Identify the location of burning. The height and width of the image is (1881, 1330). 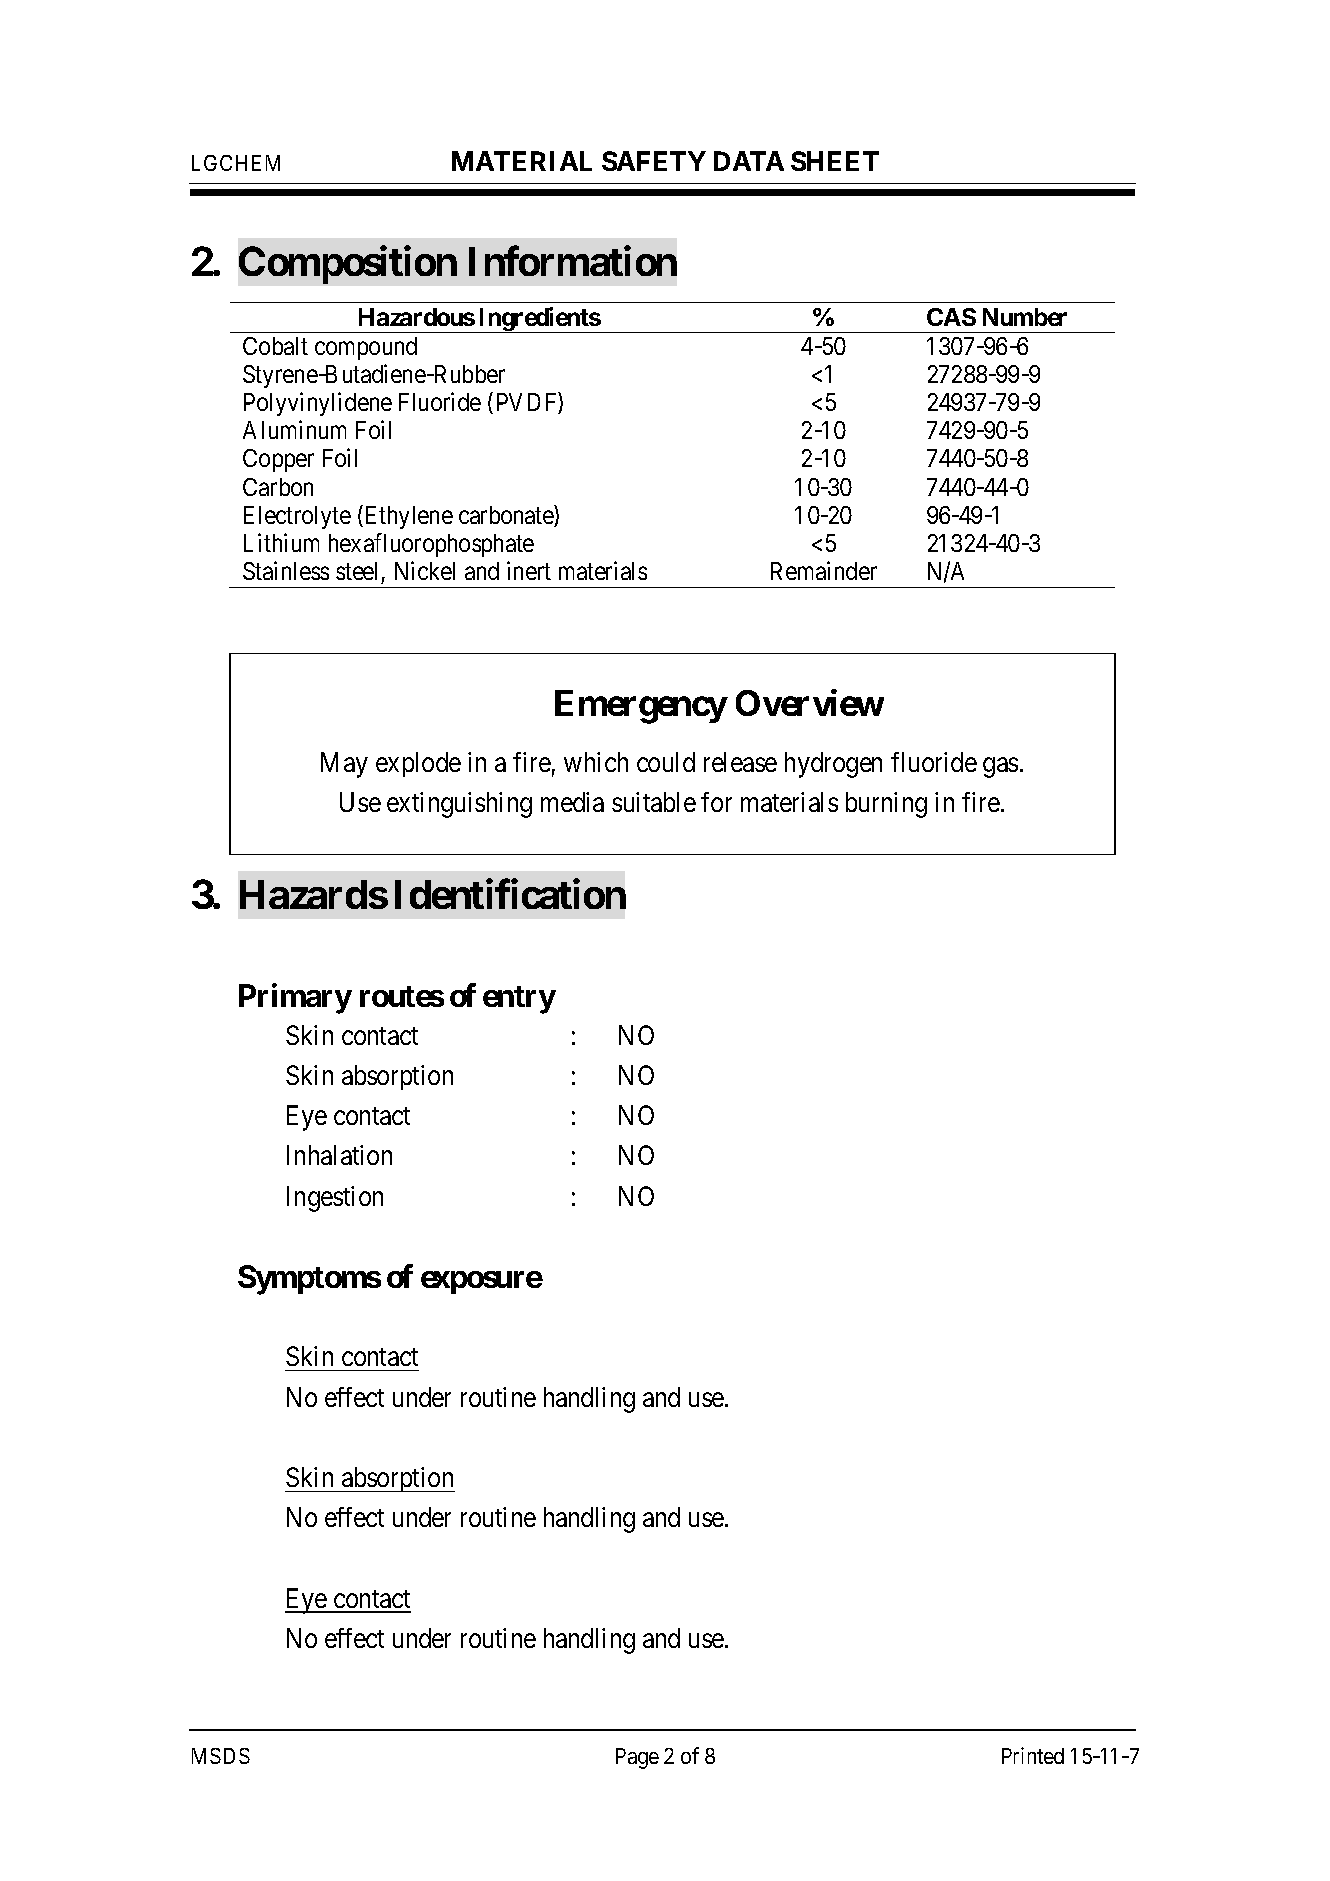
(886, 805).
